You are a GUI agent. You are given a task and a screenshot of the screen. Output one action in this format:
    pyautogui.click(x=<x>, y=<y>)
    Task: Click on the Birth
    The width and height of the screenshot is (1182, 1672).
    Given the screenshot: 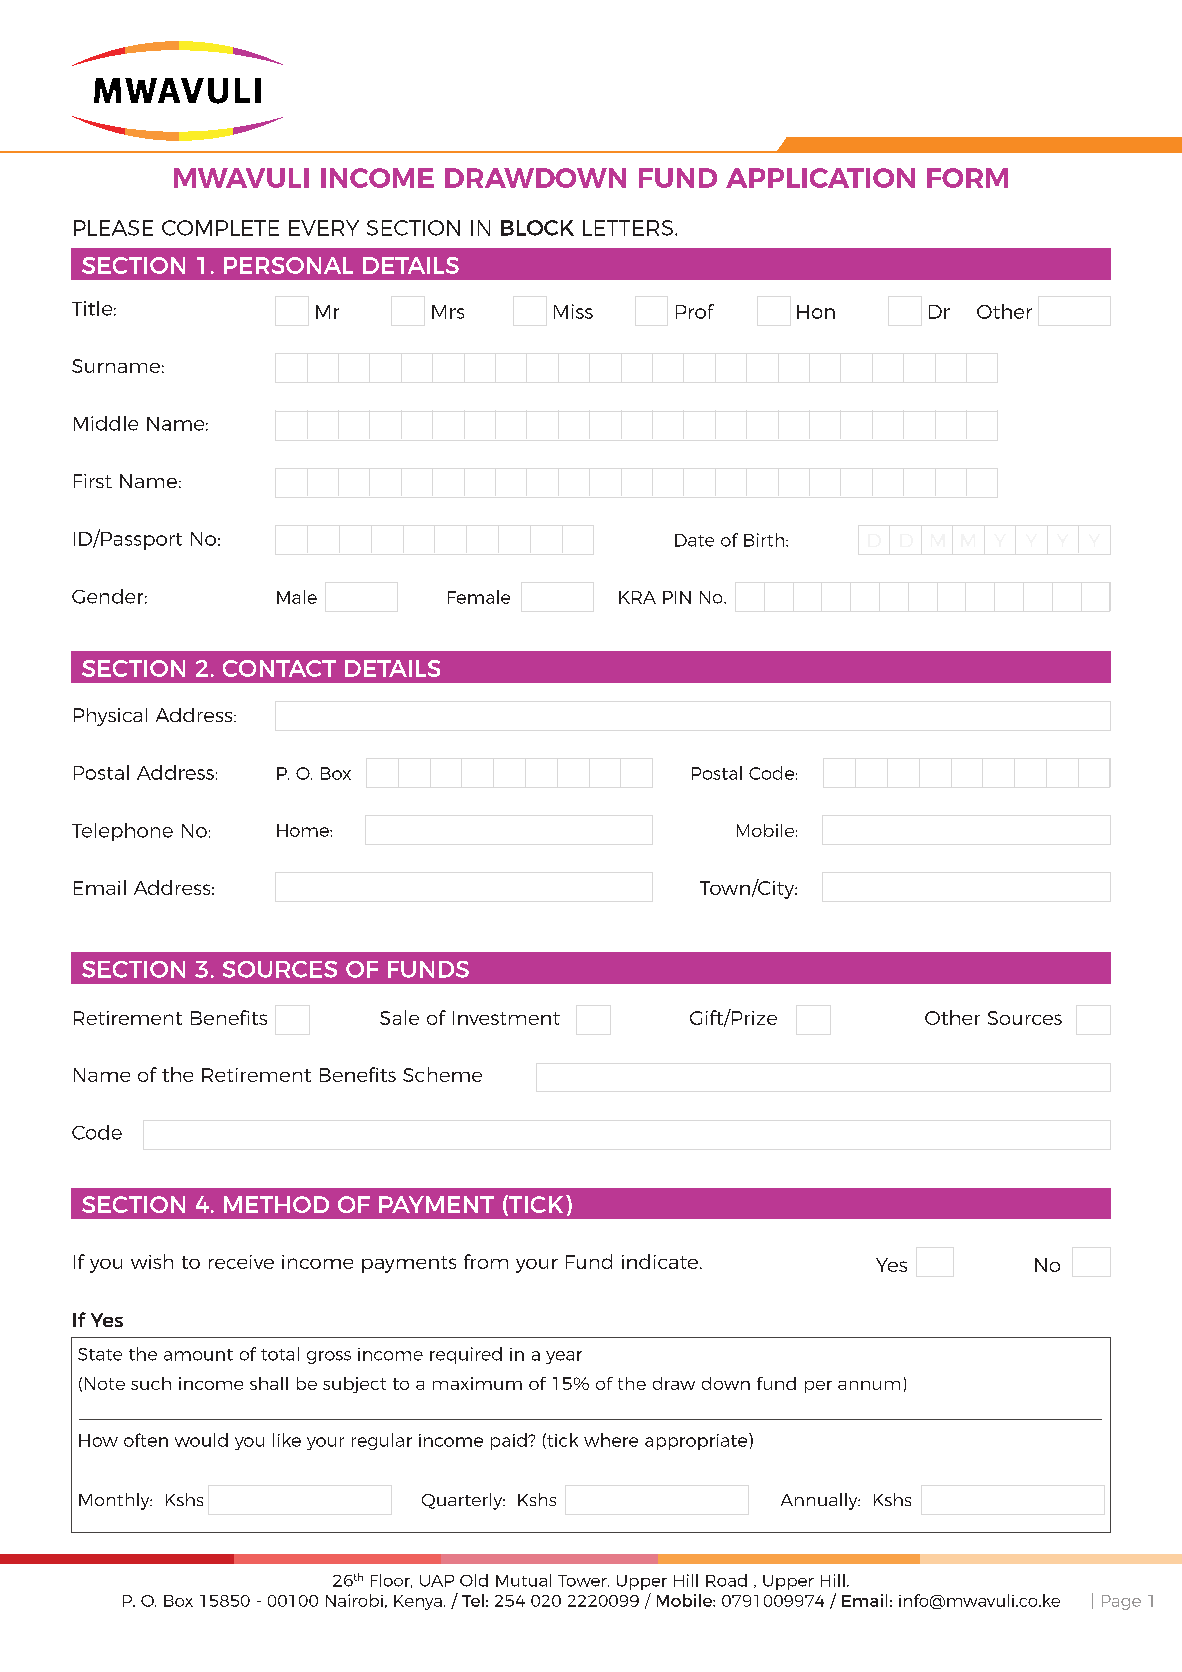 What is the action you would take?
    pyautogui.click(x=765, y=540)
